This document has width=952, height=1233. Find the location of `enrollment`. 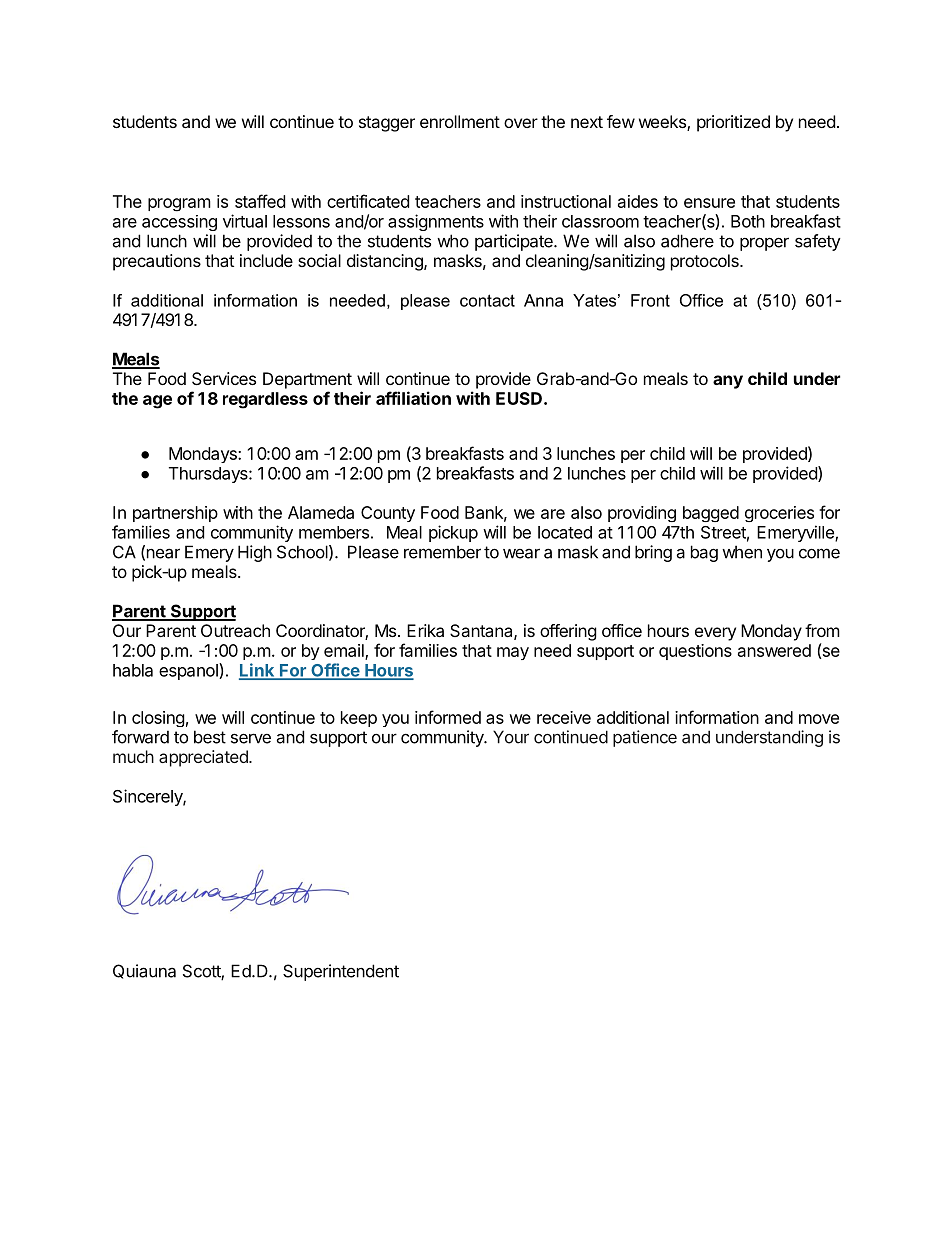

enrollment is located at coordinates (460, 121).
